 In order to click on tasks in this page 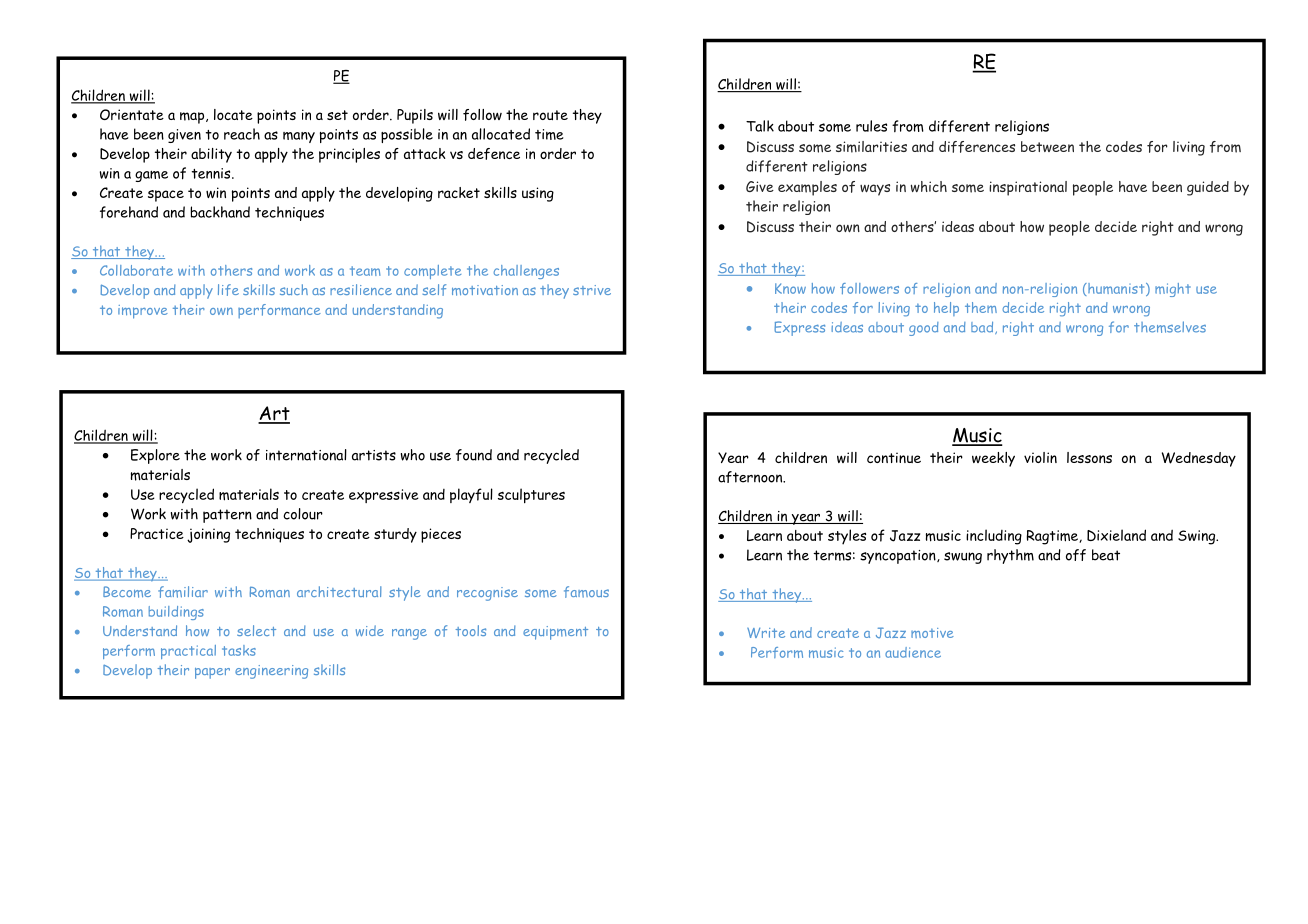, I will do `click(239, 650)`.
